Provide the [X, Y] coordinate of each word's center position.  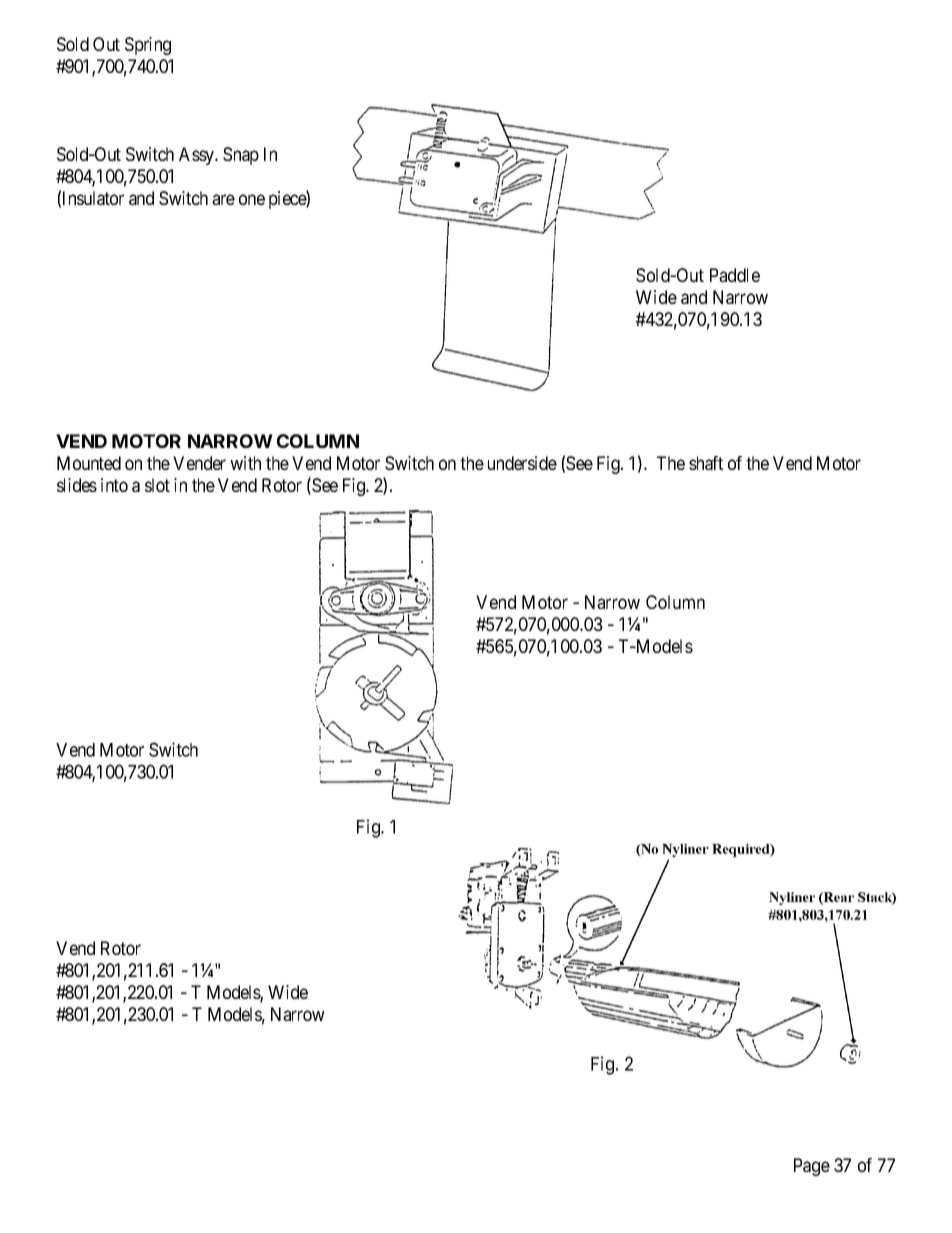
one [252, 199]
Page [812, 1167]
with [245, 463]
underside [522, 463]
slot [157, 485]
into [114, 485]
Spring [148, 46]
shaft [706, 463]
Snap [241, 156]
